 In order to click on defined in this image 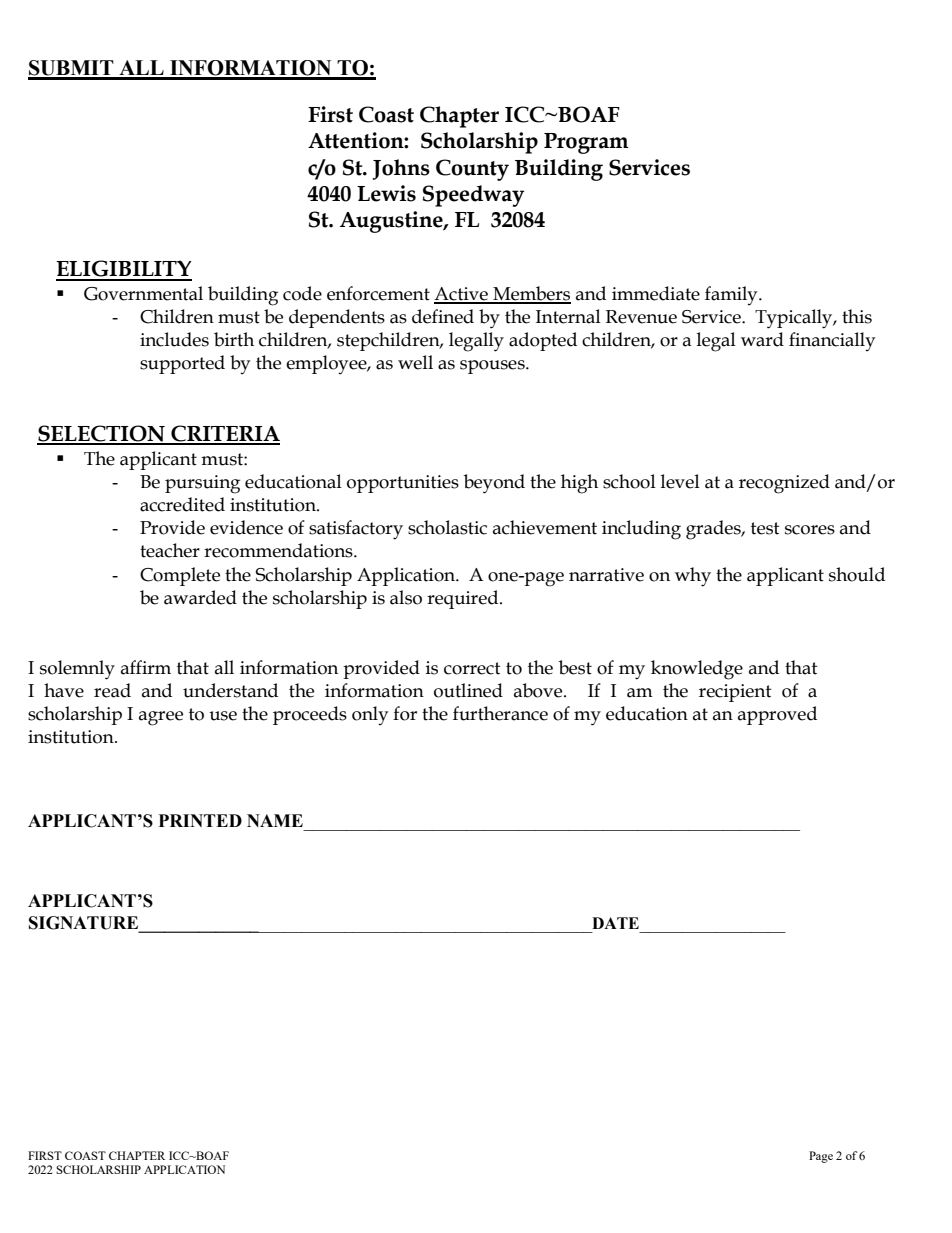, I will do `click(443, 316)`.
